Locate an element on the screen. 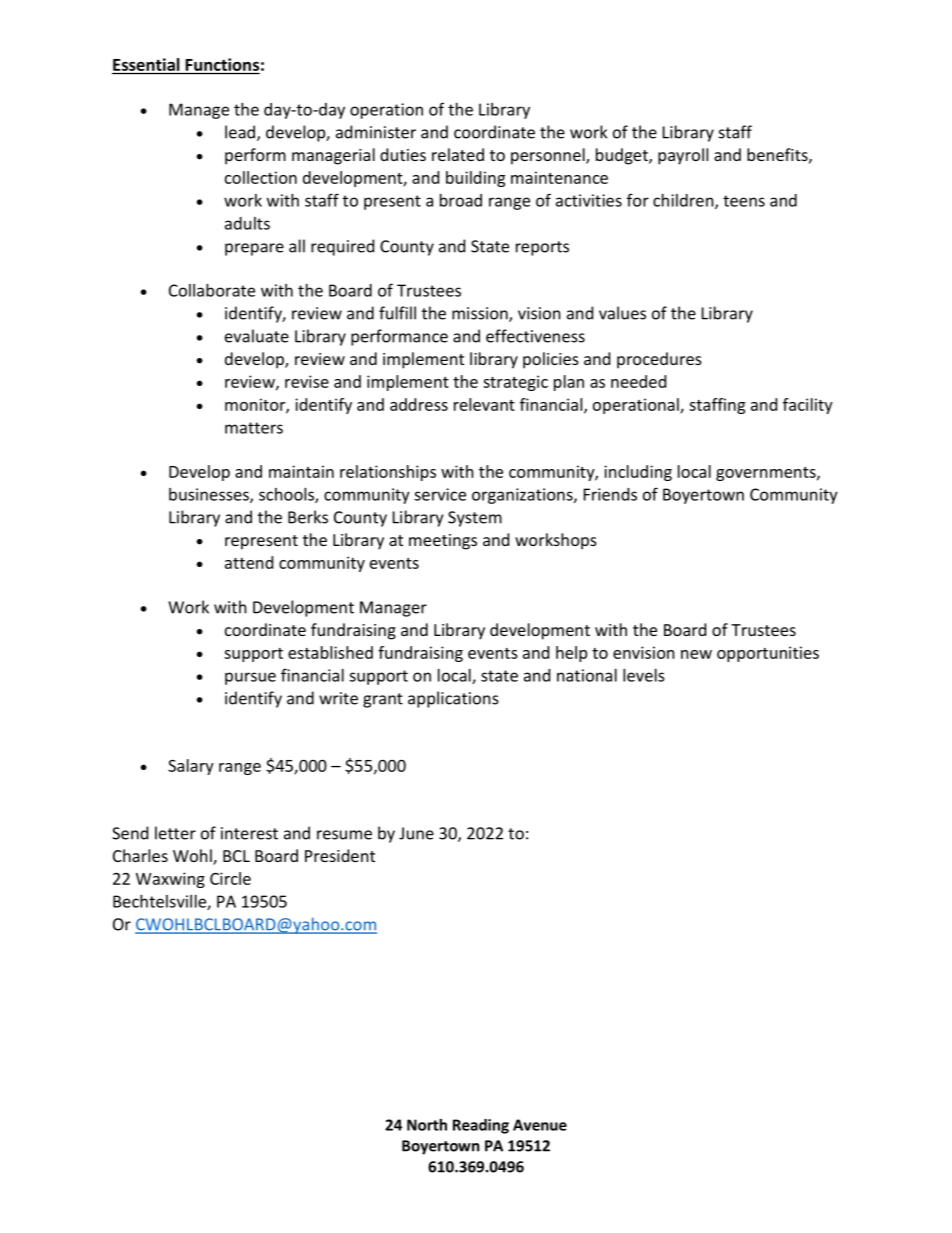 Image resolution: width=952 pixels, height=1233 pixels. North is located at coordinates (427, 1125).
